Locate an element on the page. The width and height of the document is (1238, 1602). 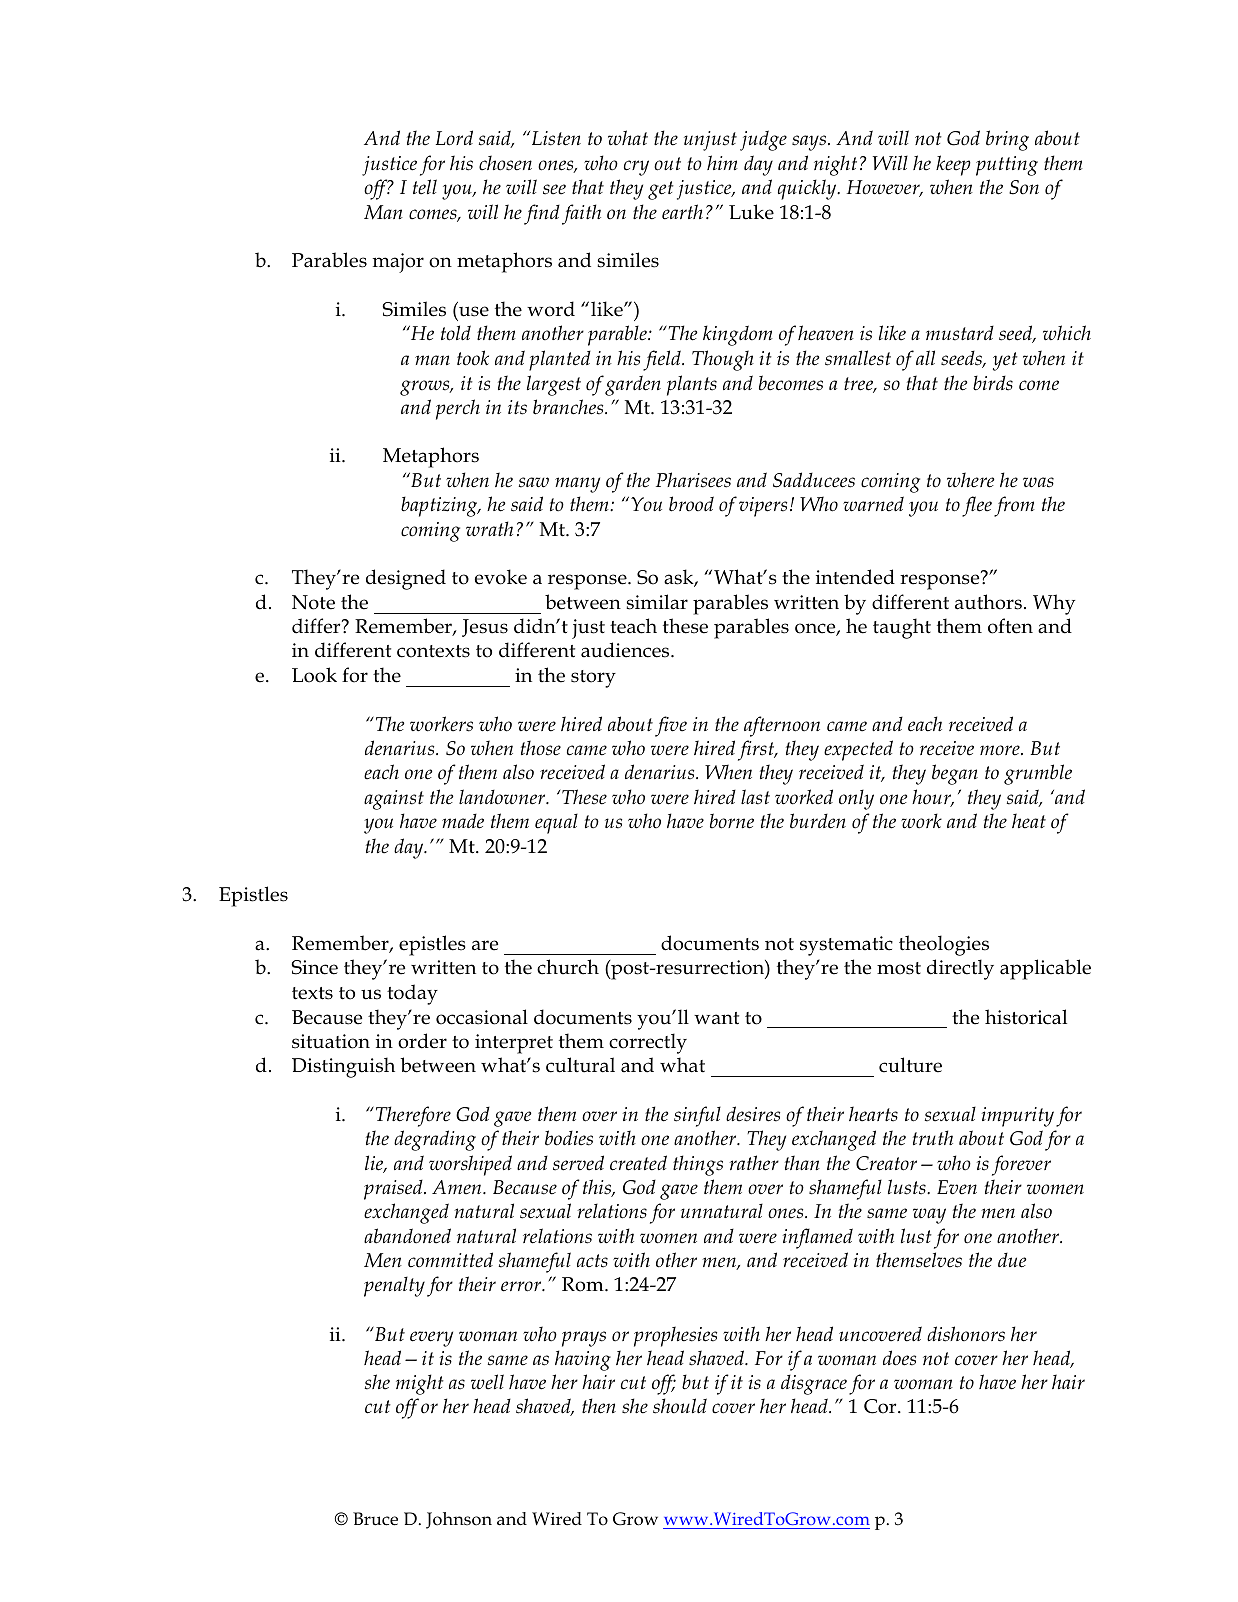
tell is located at coordinates (425, 187).
